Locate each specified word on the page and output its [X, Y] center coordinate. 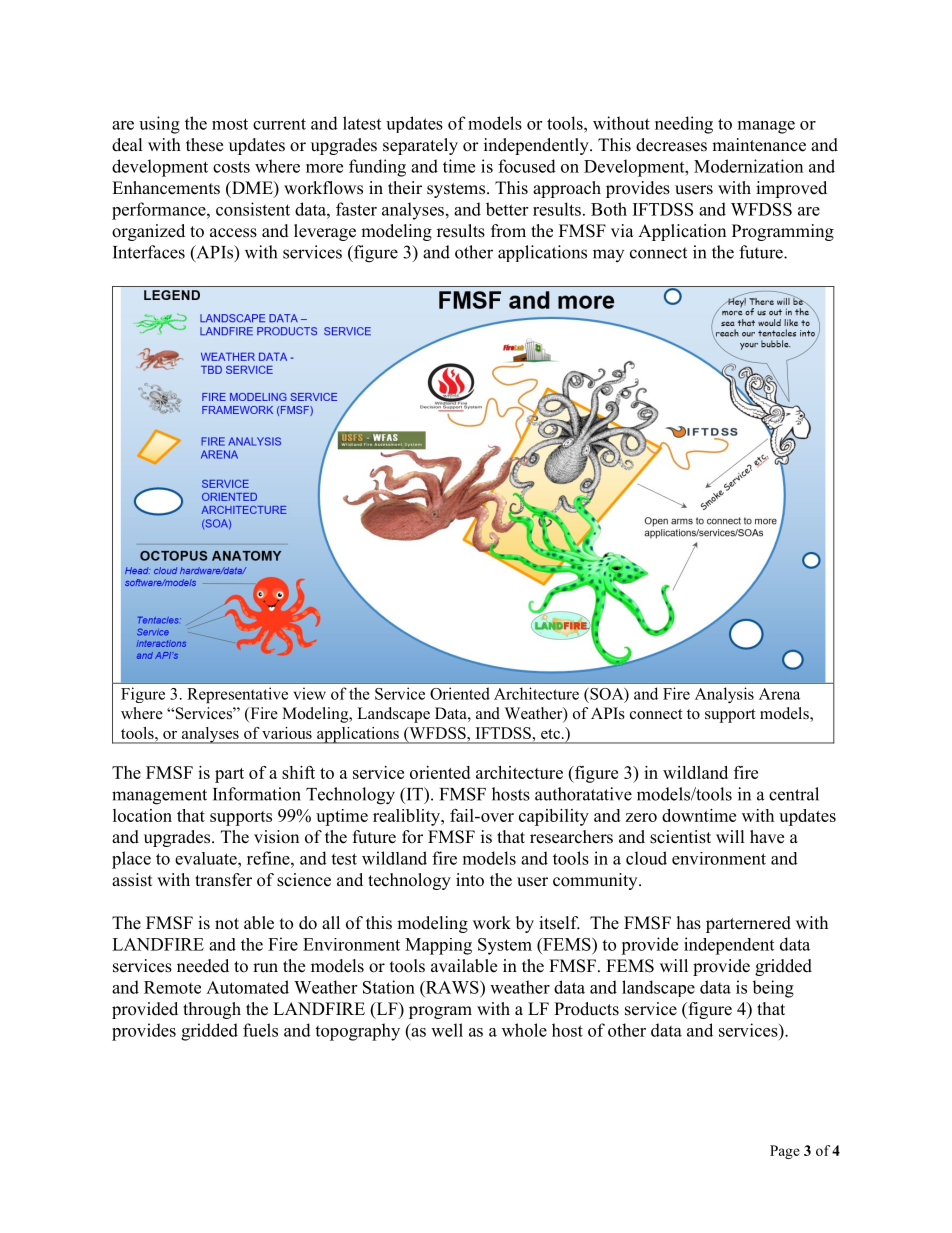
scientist [680, 837]
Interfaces [149, 252]
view [309, 693]
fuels [260, 1030]
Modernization [748, 166]
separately [420, 146]
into [470, 880]
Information [257, 794]
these [204, 145]
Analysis [724, 695]
